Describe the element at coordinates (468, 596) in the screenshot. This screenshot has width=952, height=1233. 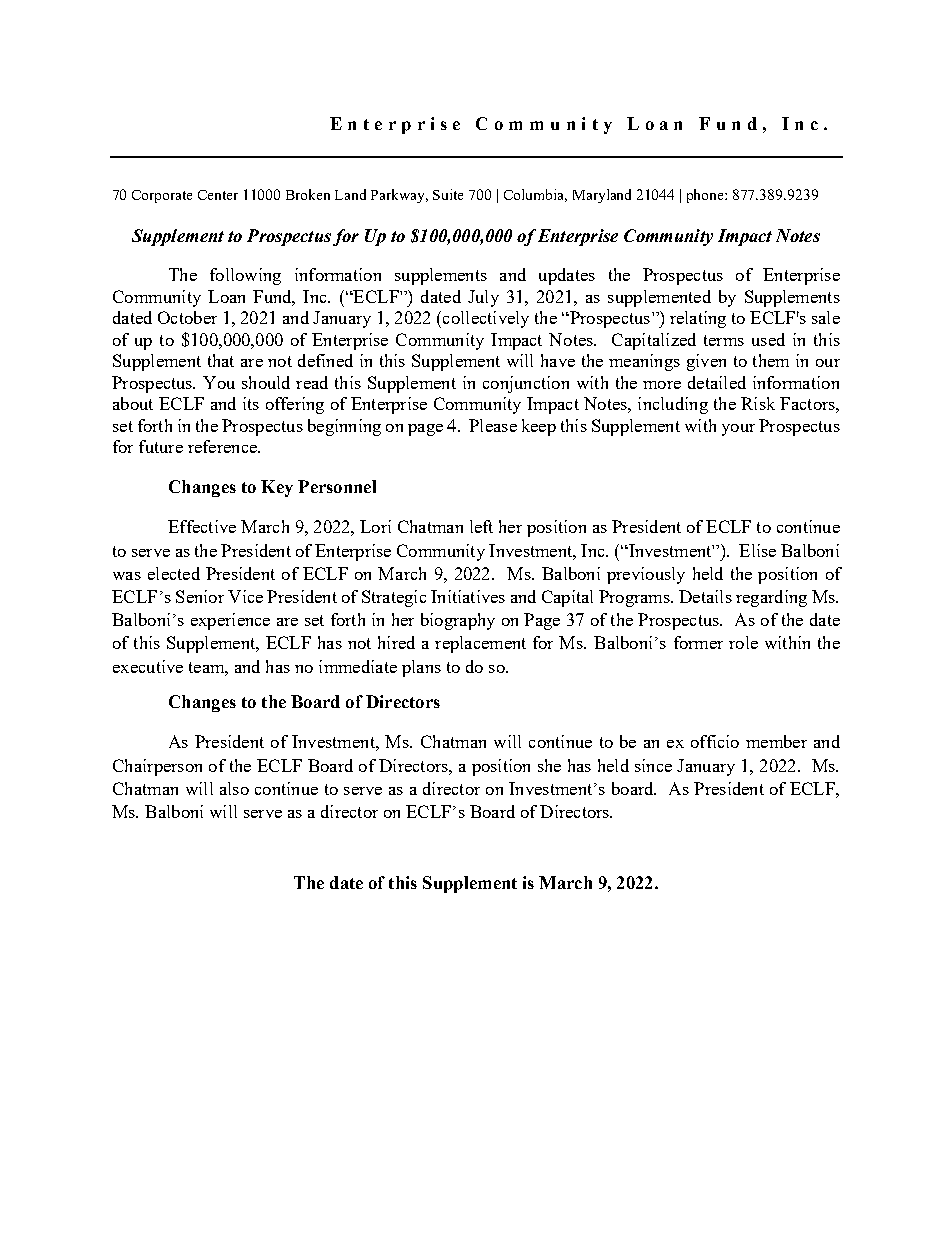
I see `Initiatives` at that location.
